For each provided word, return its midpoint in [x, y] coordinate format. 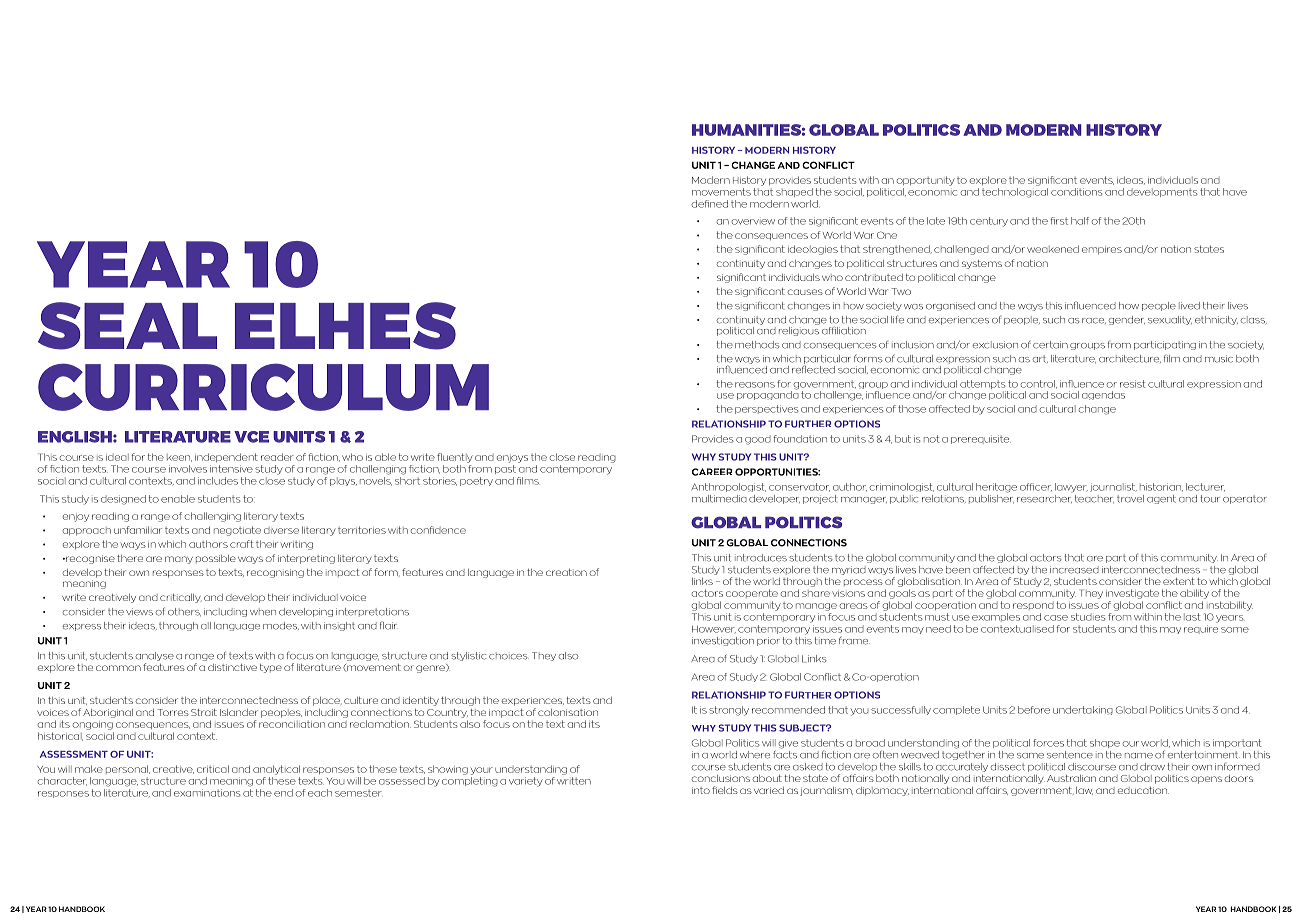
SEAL [127, 326]
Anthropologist [728, 487]
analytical [276, 770]
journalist [1113, 487]
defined [710, 204]
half [1080, 221]
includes [218, 481]
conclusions [720, 778]
